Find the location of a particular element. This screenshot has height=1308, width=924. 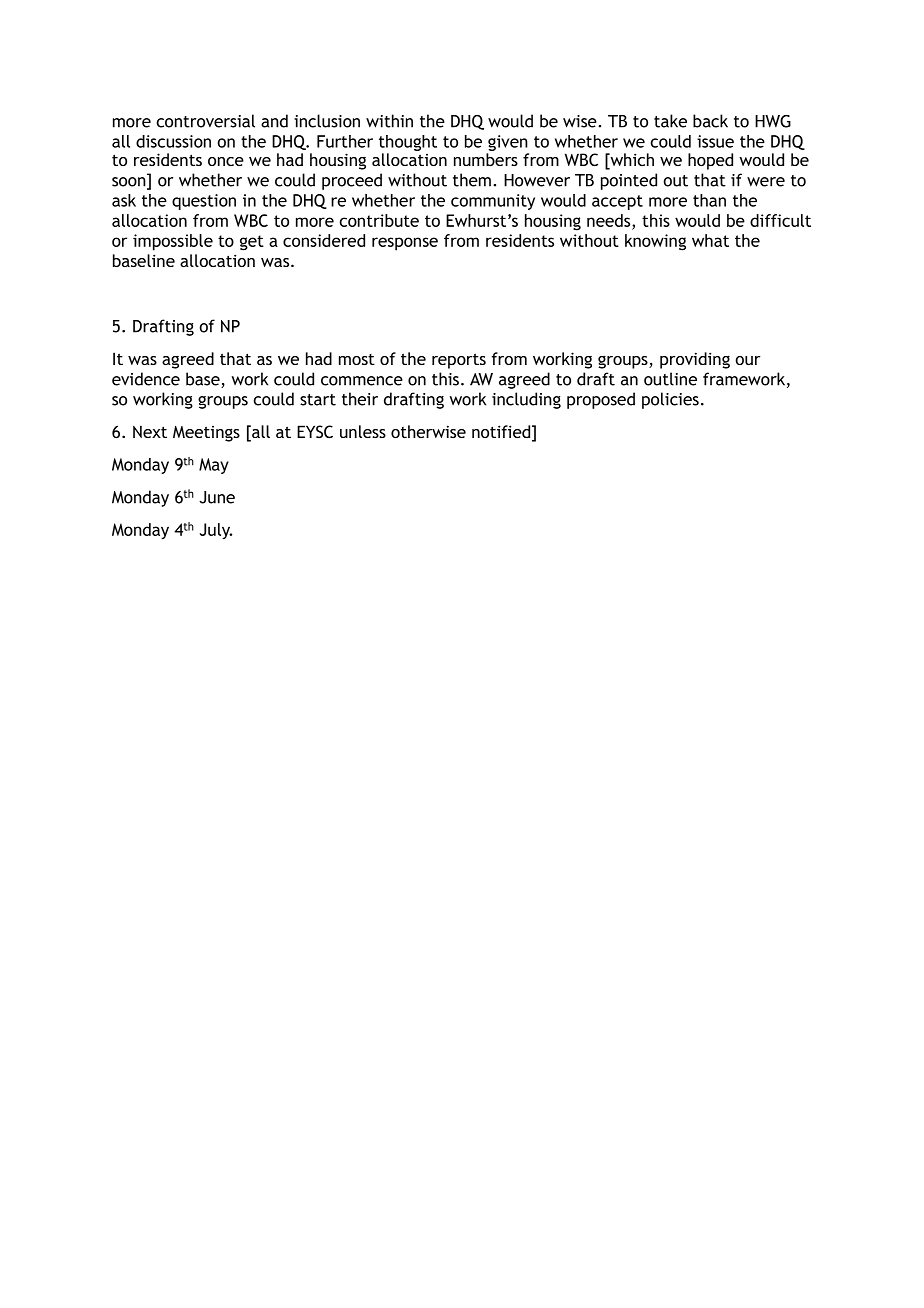

thought is located at coordinates (408, 144).
